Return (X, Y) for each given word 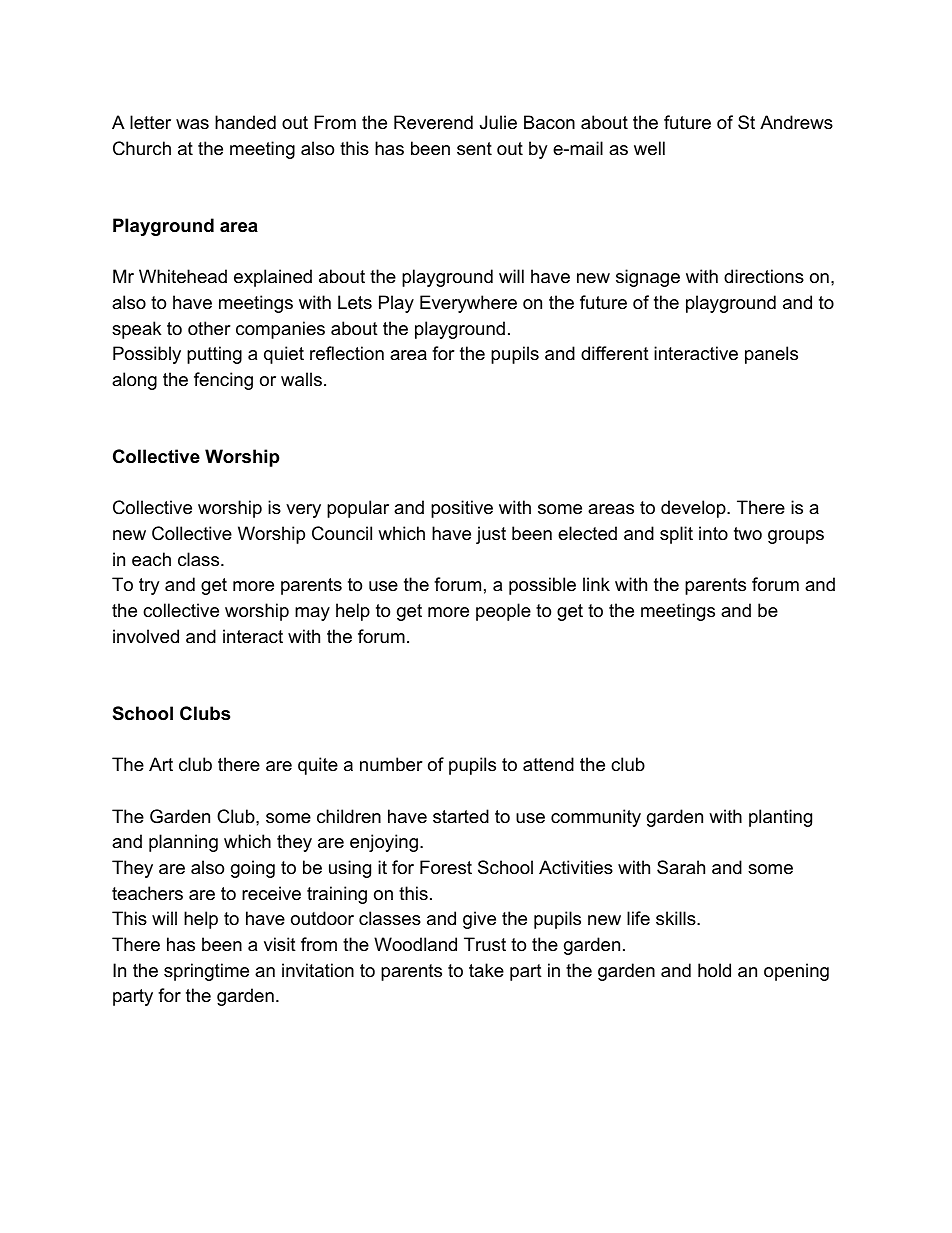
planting (780, 818)
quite (318, 766)
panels (771, 355)
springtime (206, 972)
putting (214, 355)
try (149, 586)
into (713, 533)
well (649, 148)
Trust (485, 944)
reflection (347, 353)
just (491, 535)
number (391, 764)
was (192, 124)
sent (474, 148)
